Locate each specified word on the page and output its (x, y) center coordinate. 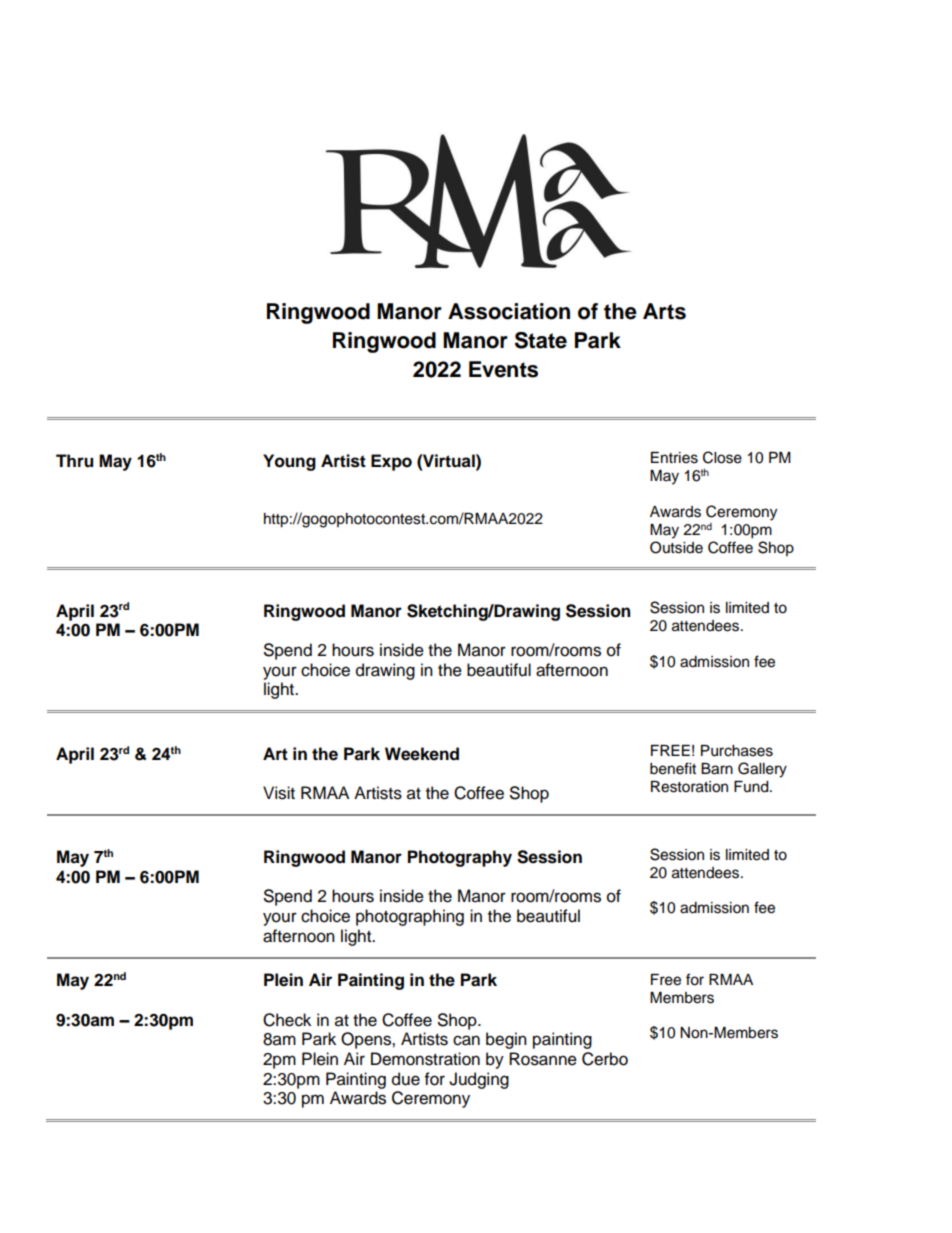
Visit (279, 793)
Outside (676, 547)
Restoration (689, 787)
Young (289, 462)
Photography (460, 858)
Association (509, 311)
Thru (74, 461)
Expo (391, 462)
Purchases (737, 751)
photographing (410, 917)
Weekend (422, 754)
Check (287, 1020)
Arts (664, 311)
